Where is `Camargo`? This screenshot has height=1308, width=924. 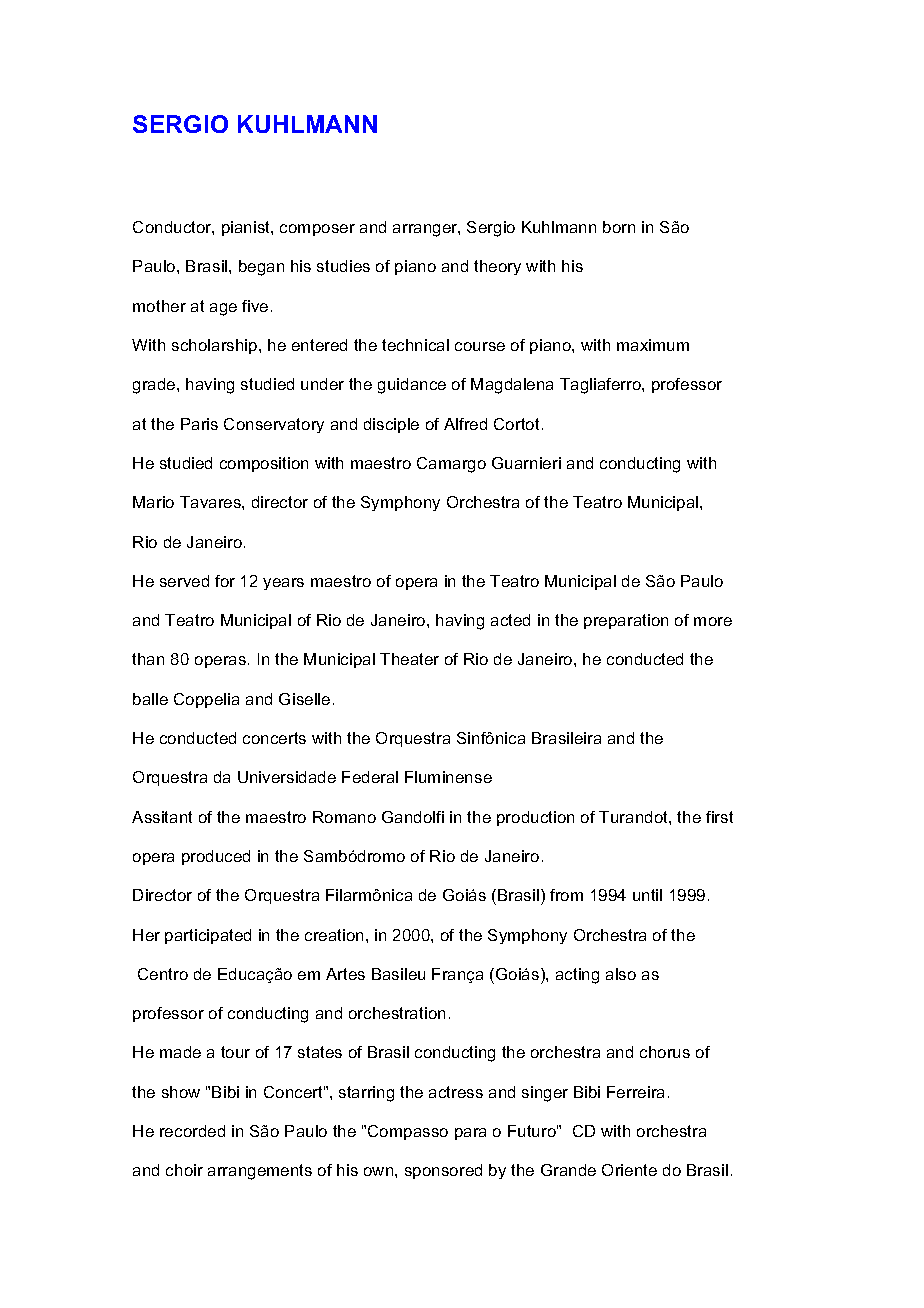 Camargo is located at coordinates (451, 465).
